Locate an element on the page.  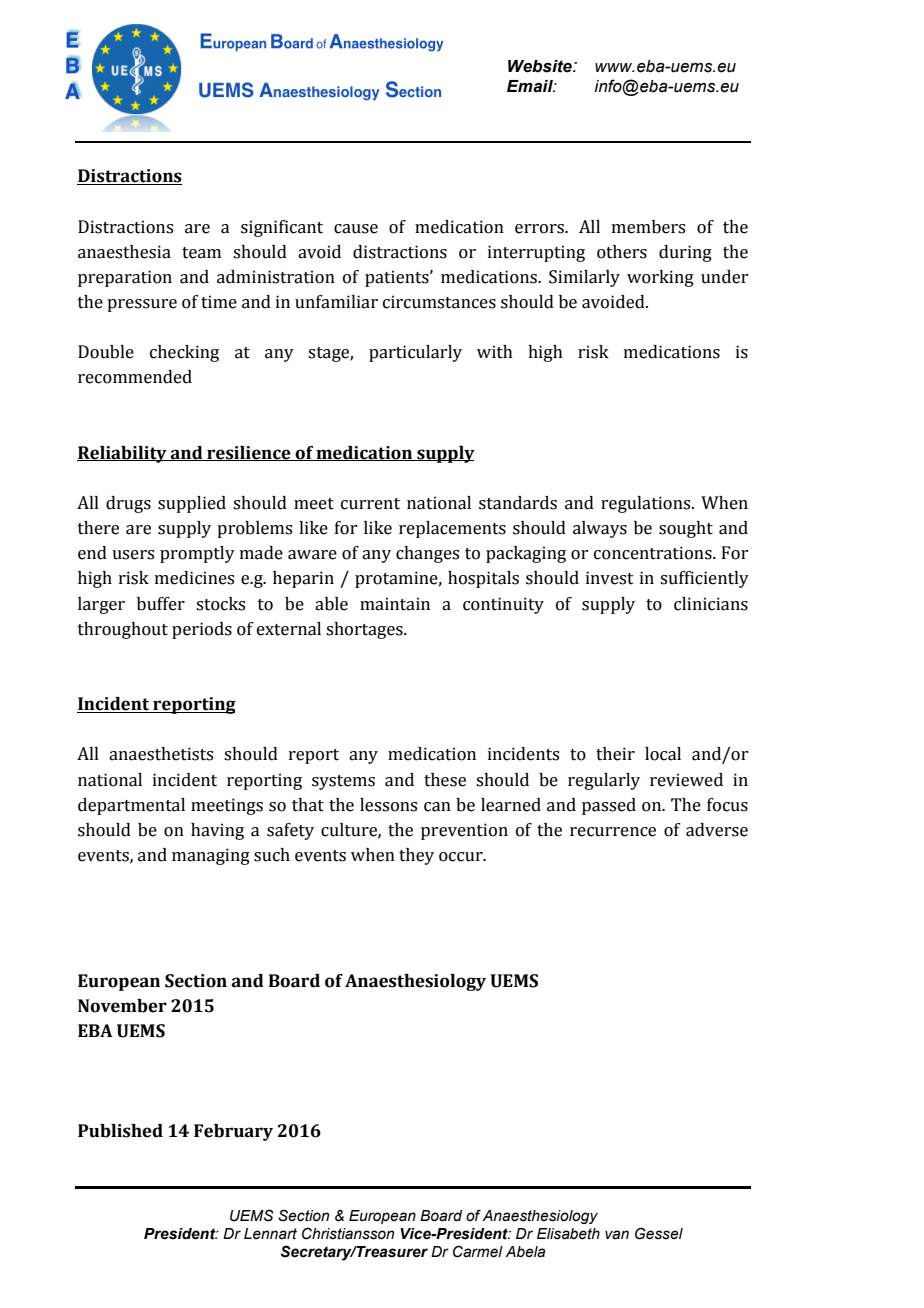
they is located at coordinates (416, 856).
